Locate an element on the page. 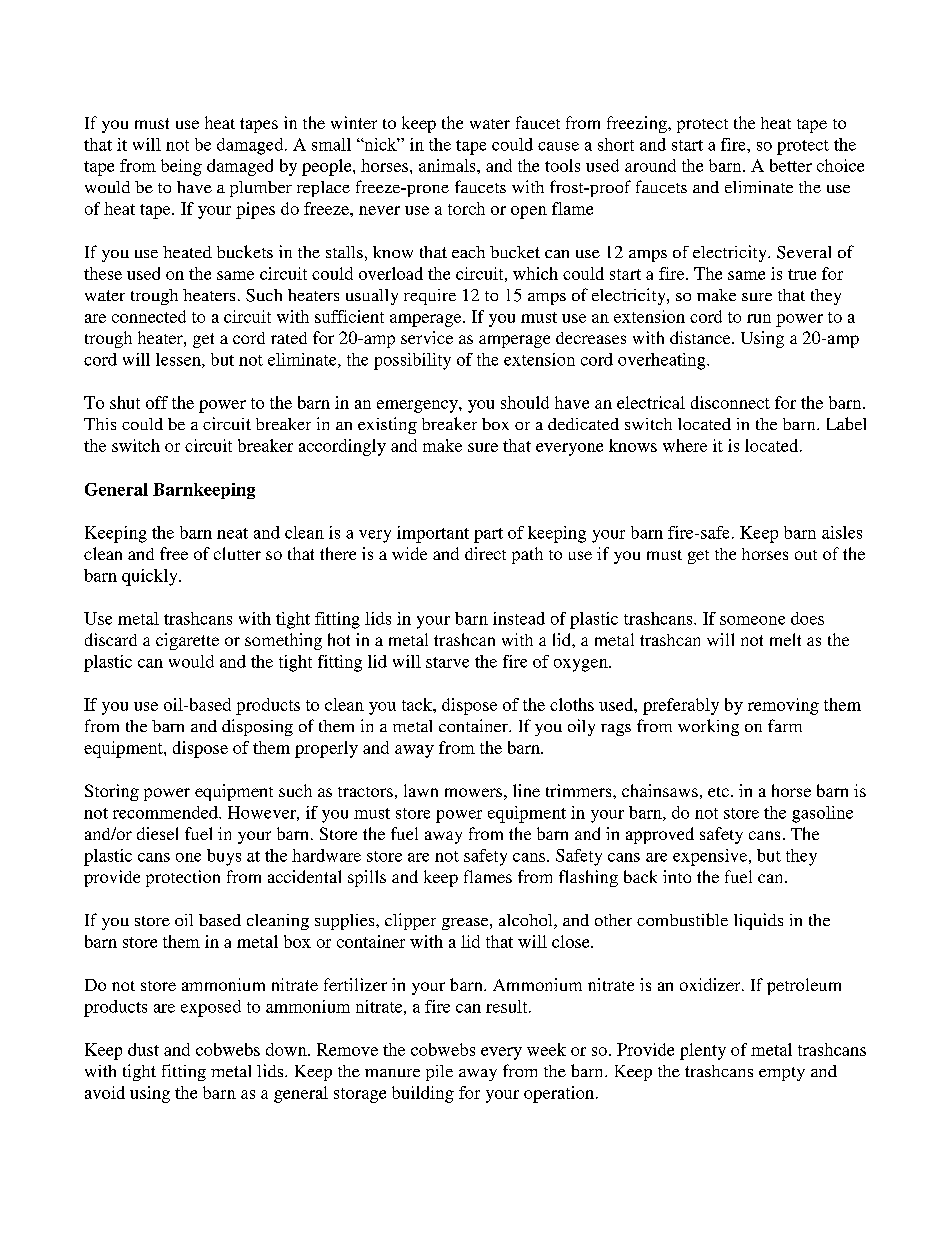 This image has width=952, height=1233. being is located at coordinates (181, 167).
